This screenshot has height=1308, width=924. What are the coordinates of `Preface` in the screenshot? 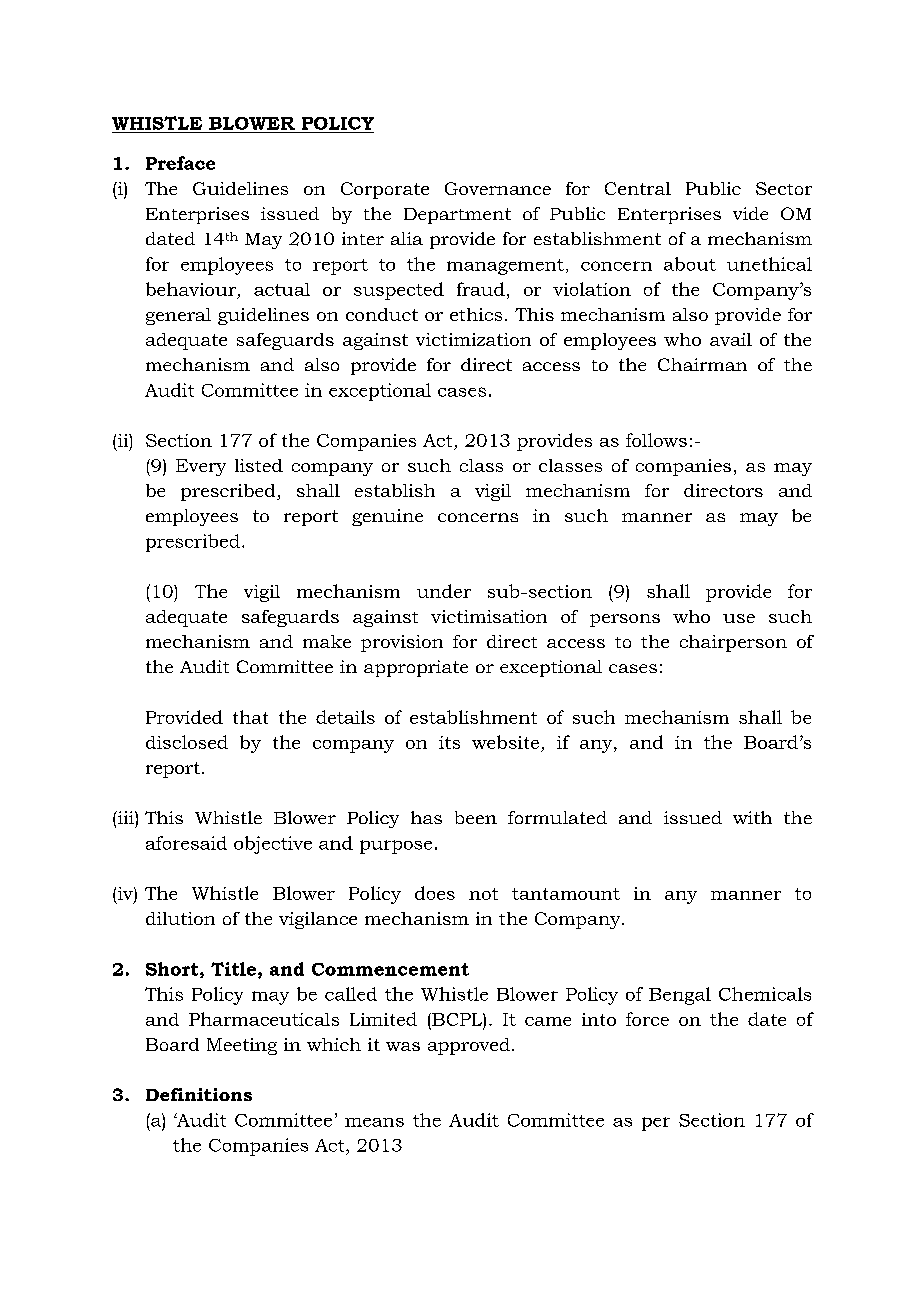 It's located at (180, 163).
